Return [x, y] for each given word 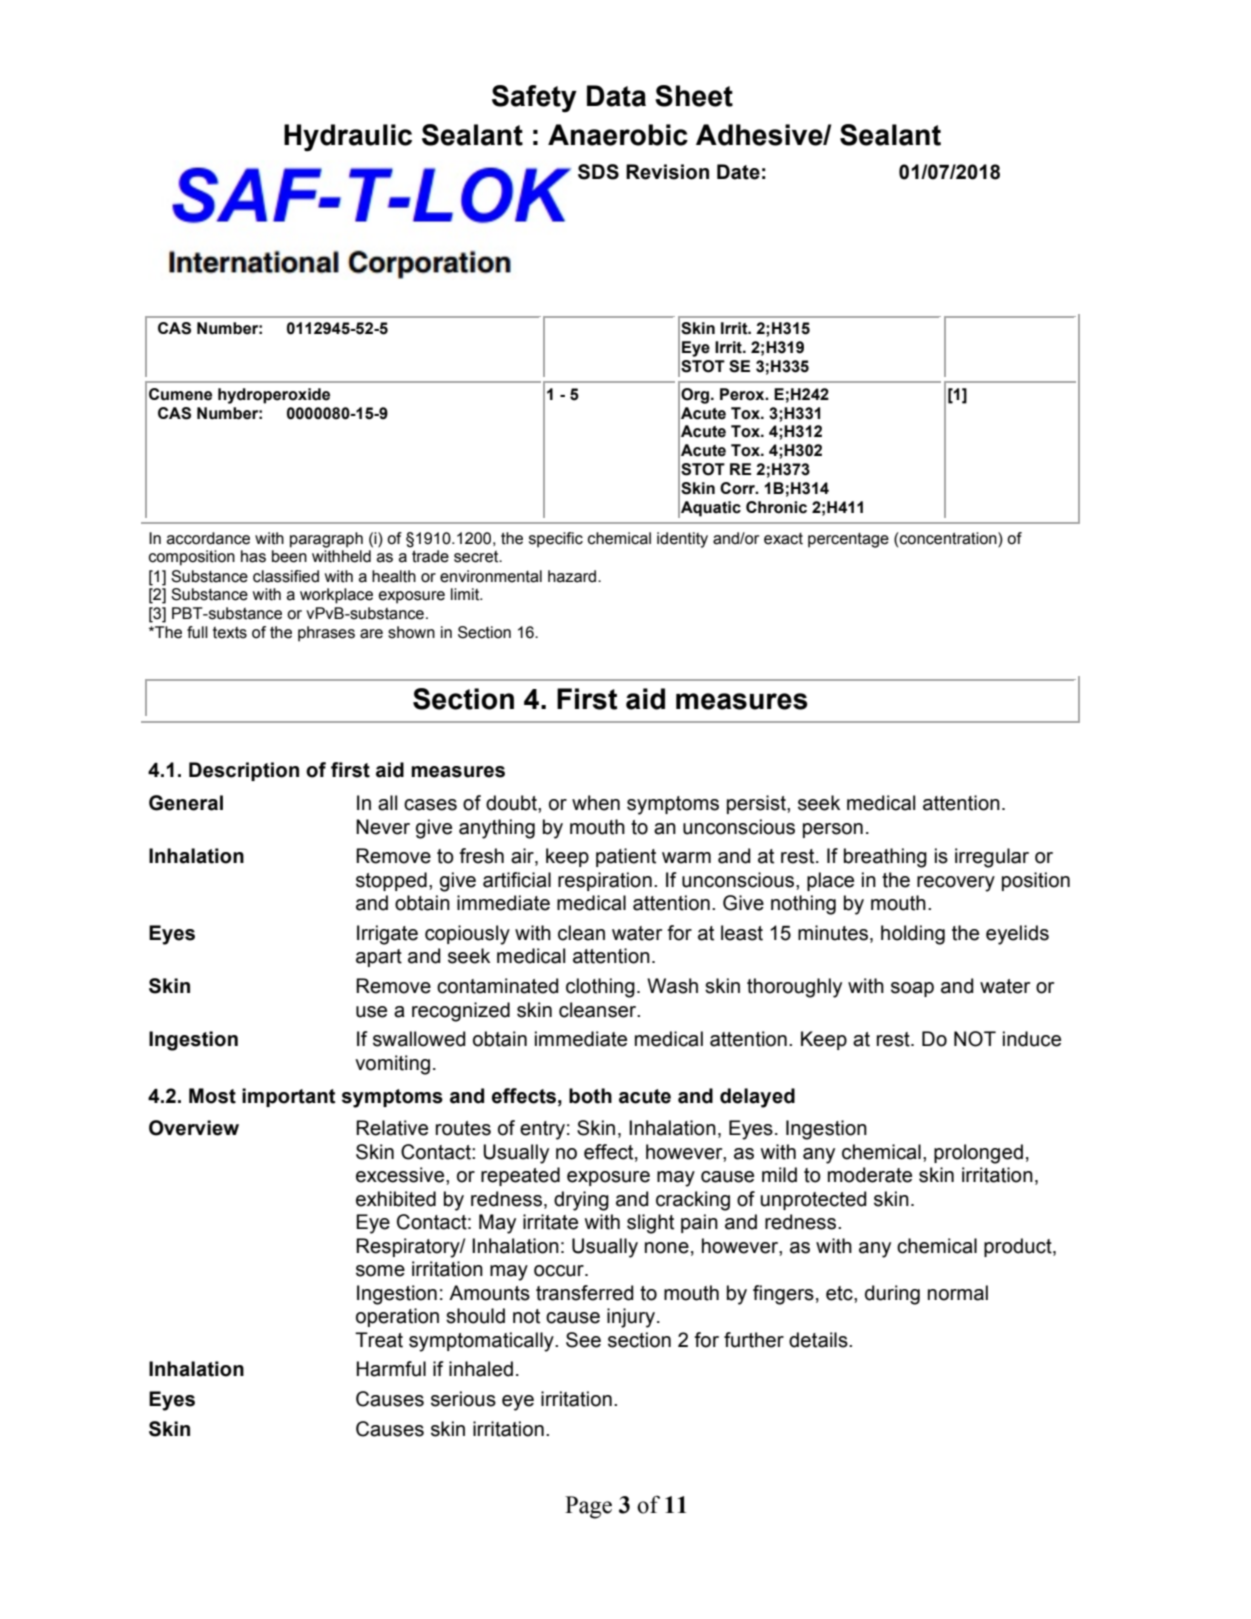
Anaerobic [618, 135]
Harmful [391, 1369]
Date [738, 172]
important [288, 1097]
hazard [573, 576]
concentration [948, 538]
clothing [600, 988]
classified [286, 576]
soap [912, 989]
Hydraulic [348, 138]
